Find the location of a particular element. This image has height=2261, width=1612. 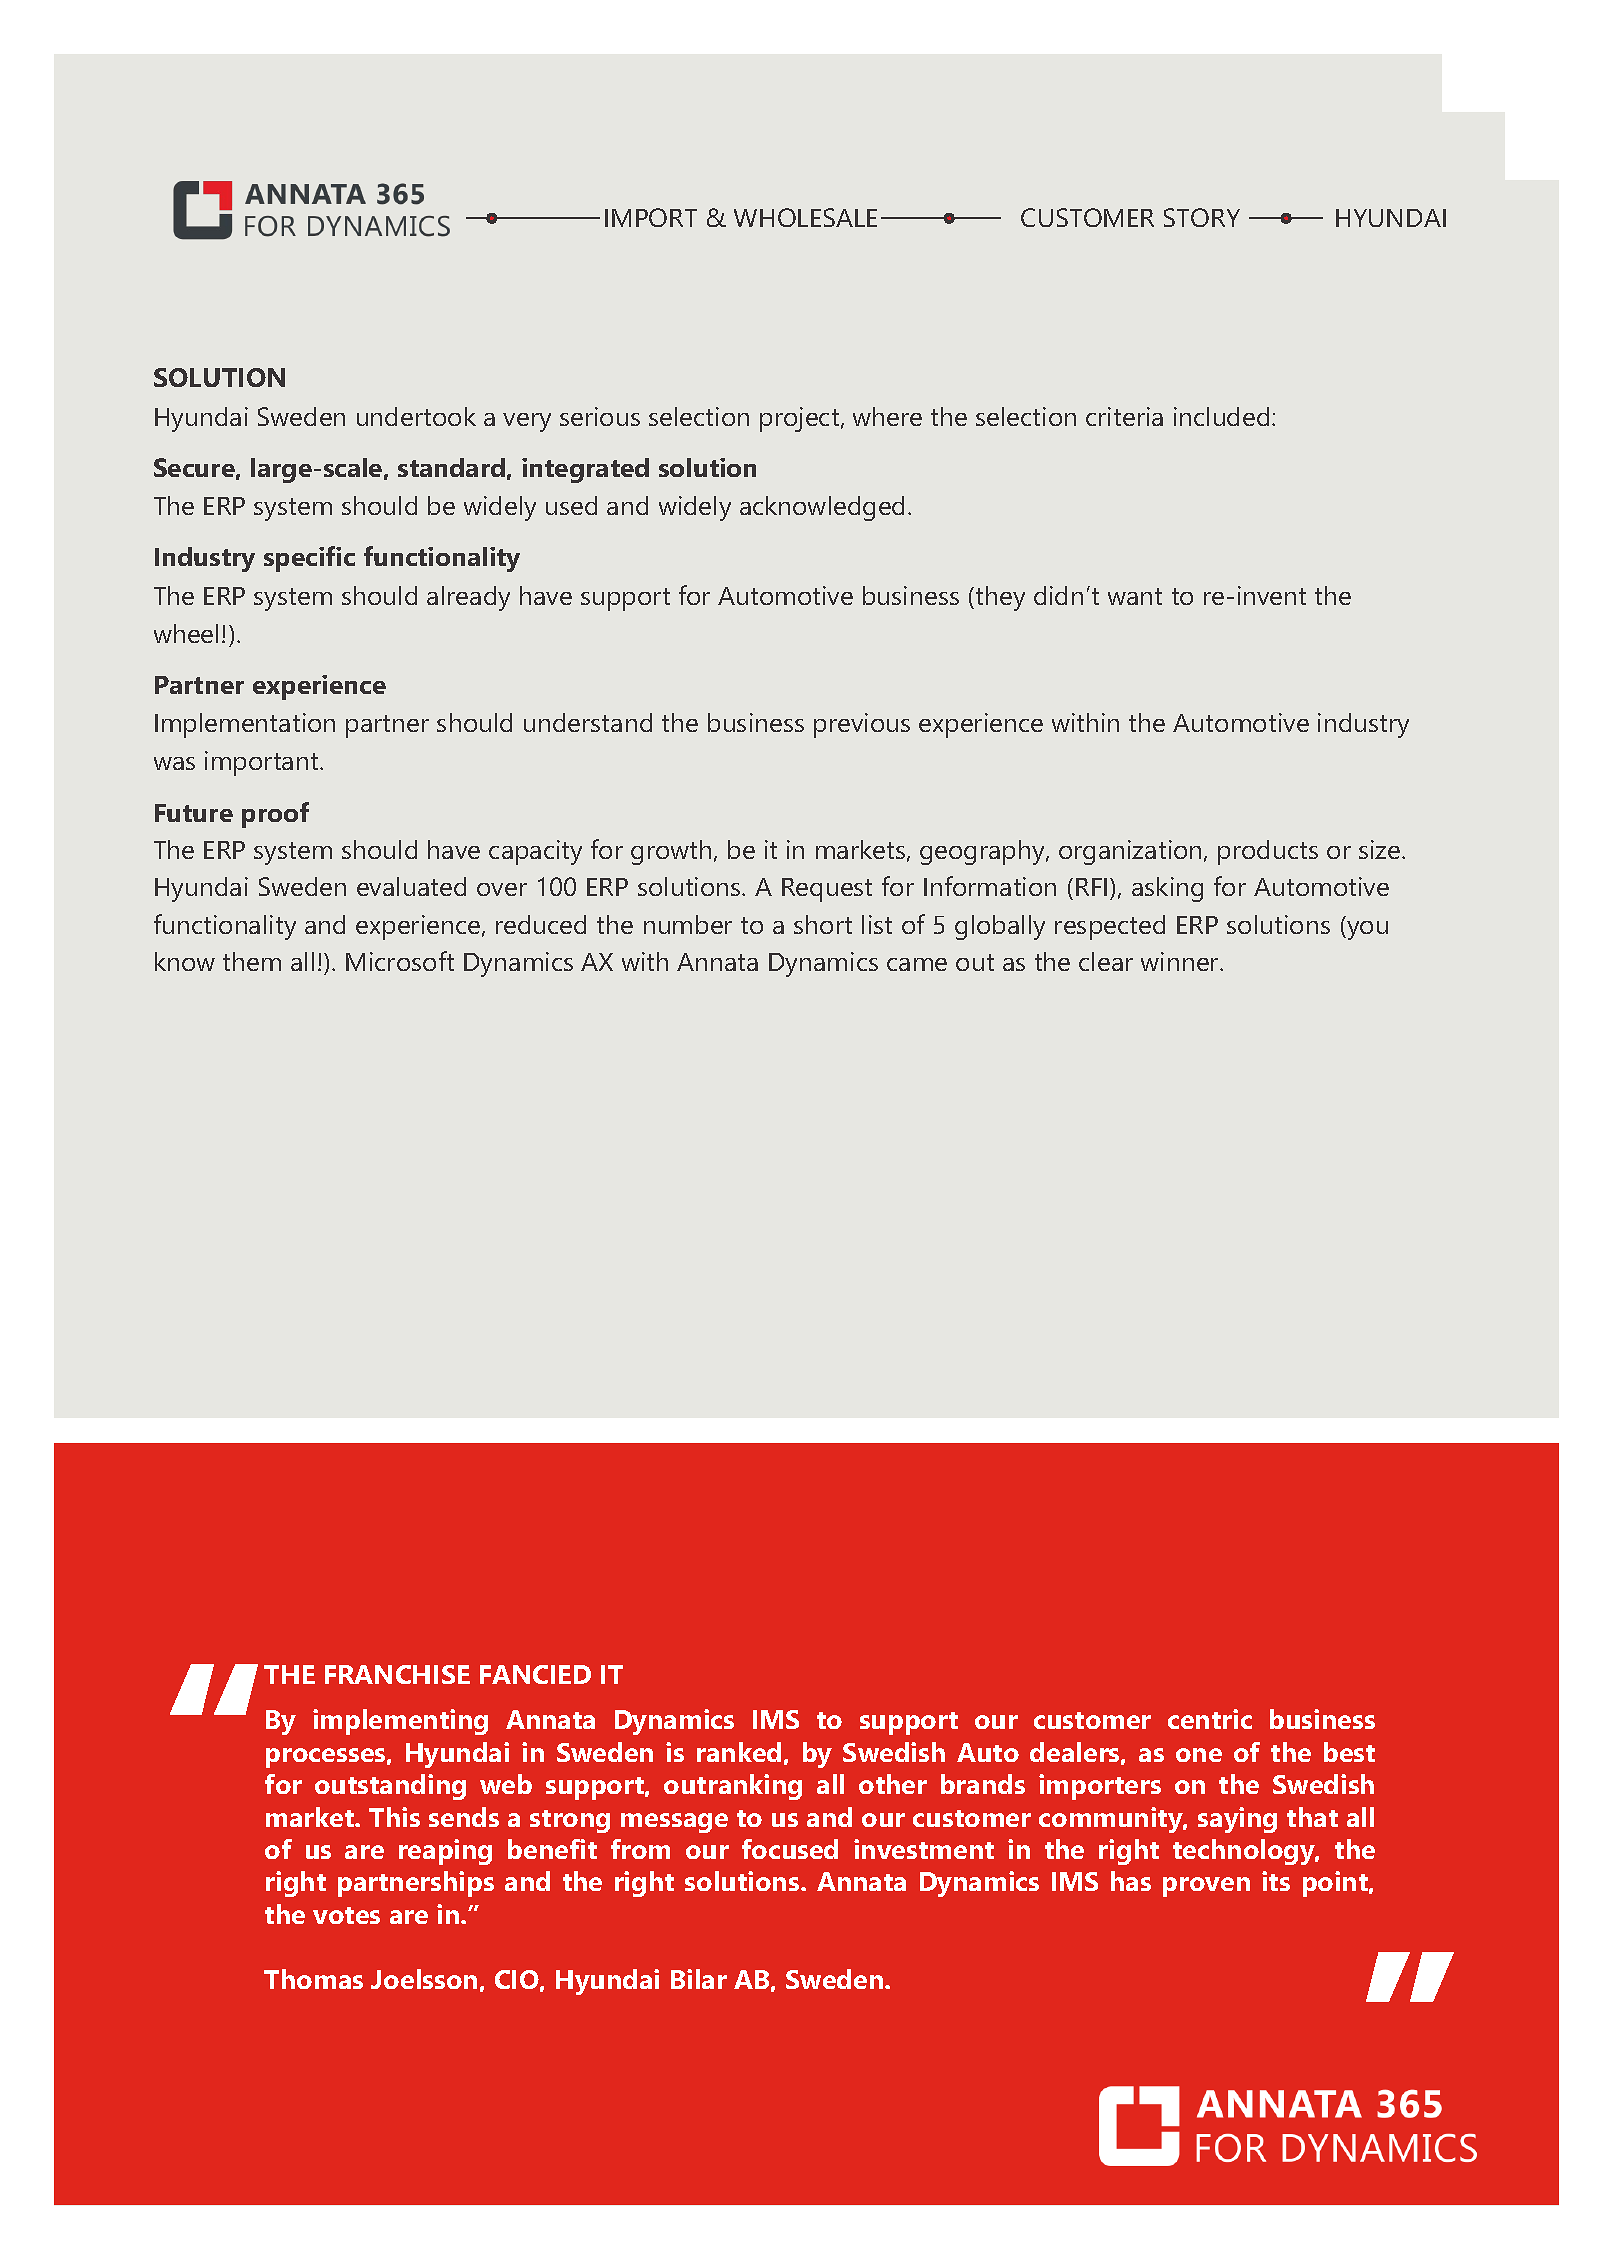

votes is located at coordinates (346, 1915).
